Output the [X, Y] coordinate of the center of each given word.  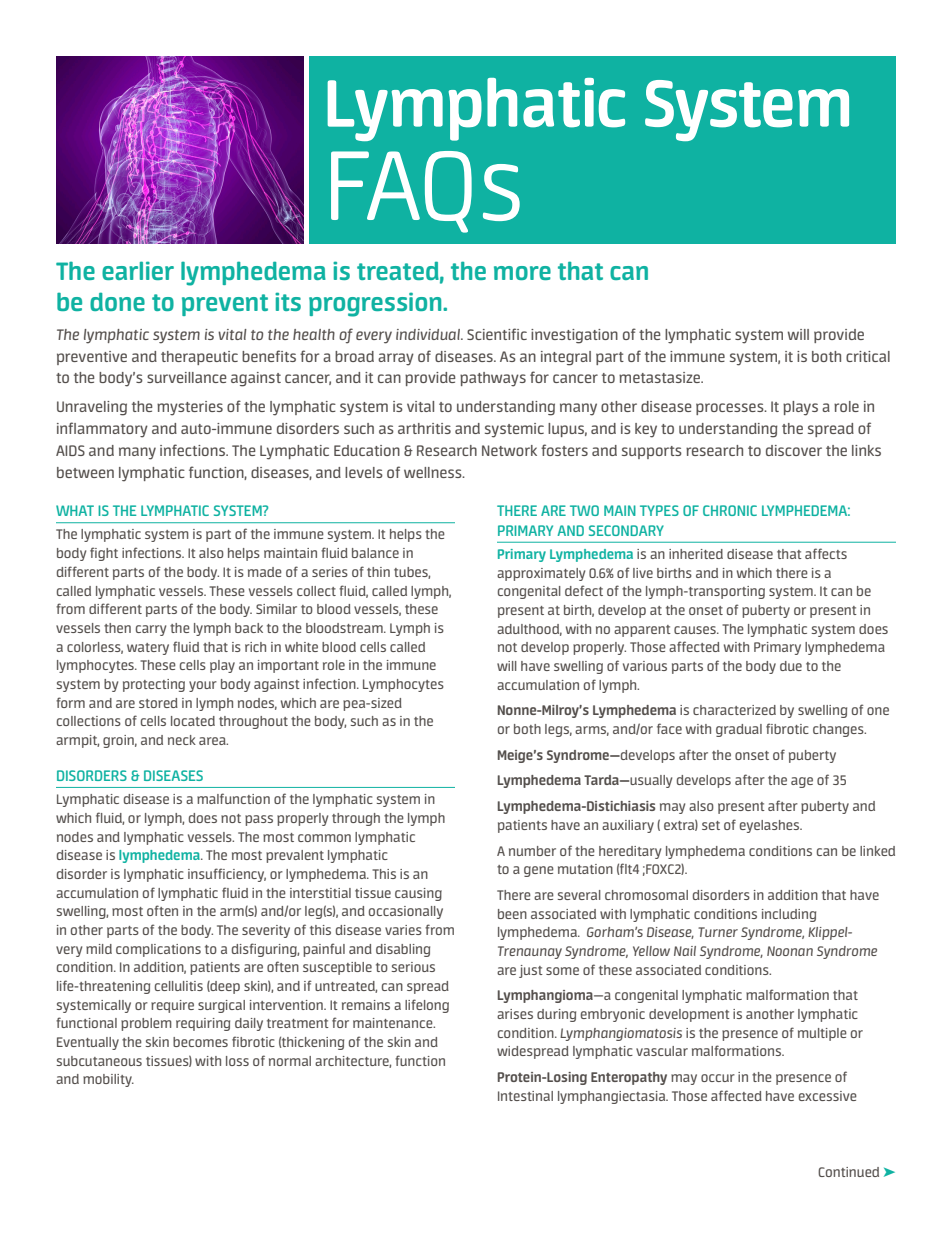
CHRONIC [730, 510]
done [117, 301]
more [522, 273]
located [193, 721]
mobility [108, 1080]
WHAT [75, 510]
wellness [434, 472]
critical [868, 356]
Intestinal [525, 1096]
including [789, 915]
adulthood [529, 630]
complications [158, 950]
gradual [739, 730]
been [512, 914]
